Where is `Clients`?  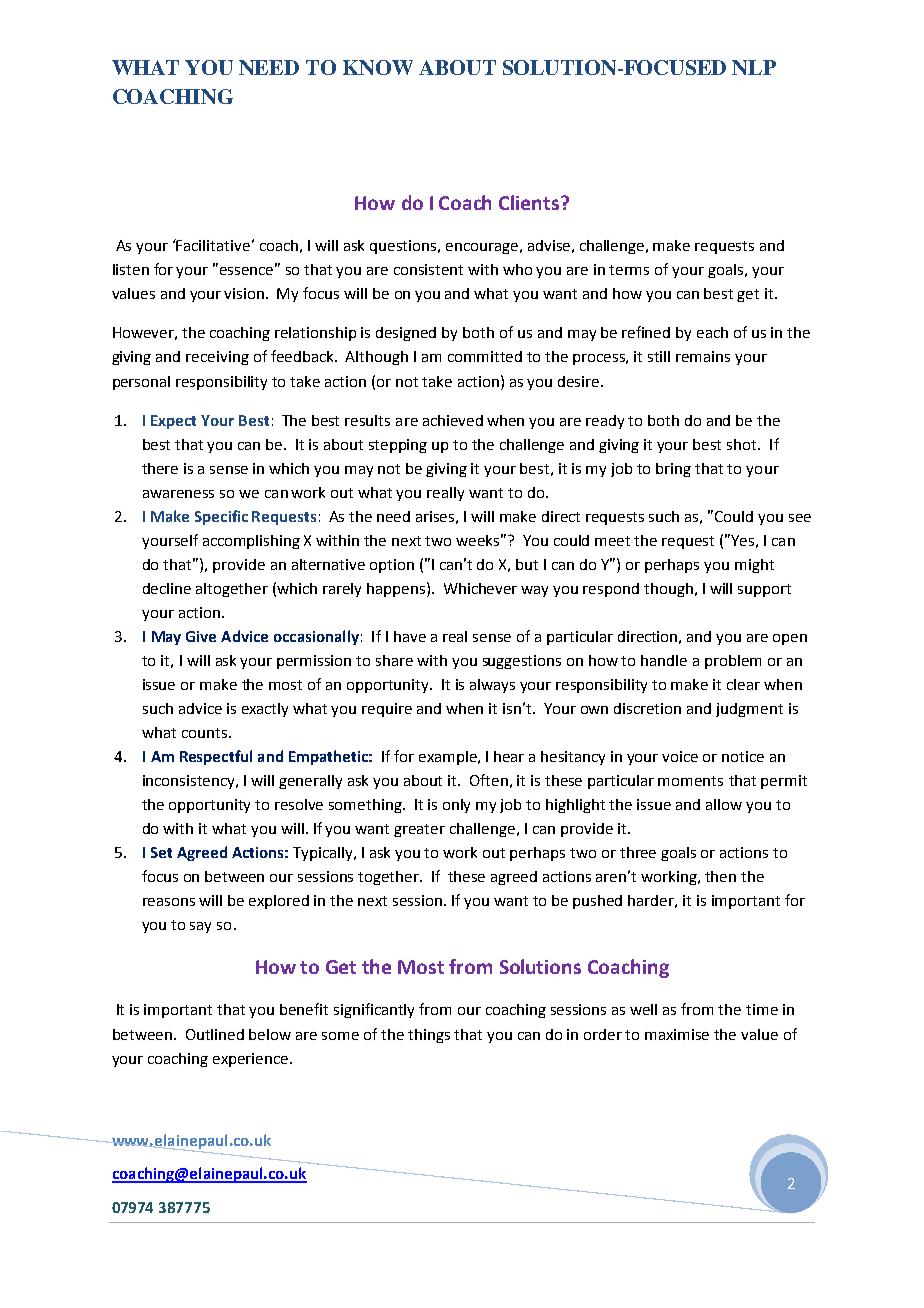
Clients is located at coordinates (530, 202).
